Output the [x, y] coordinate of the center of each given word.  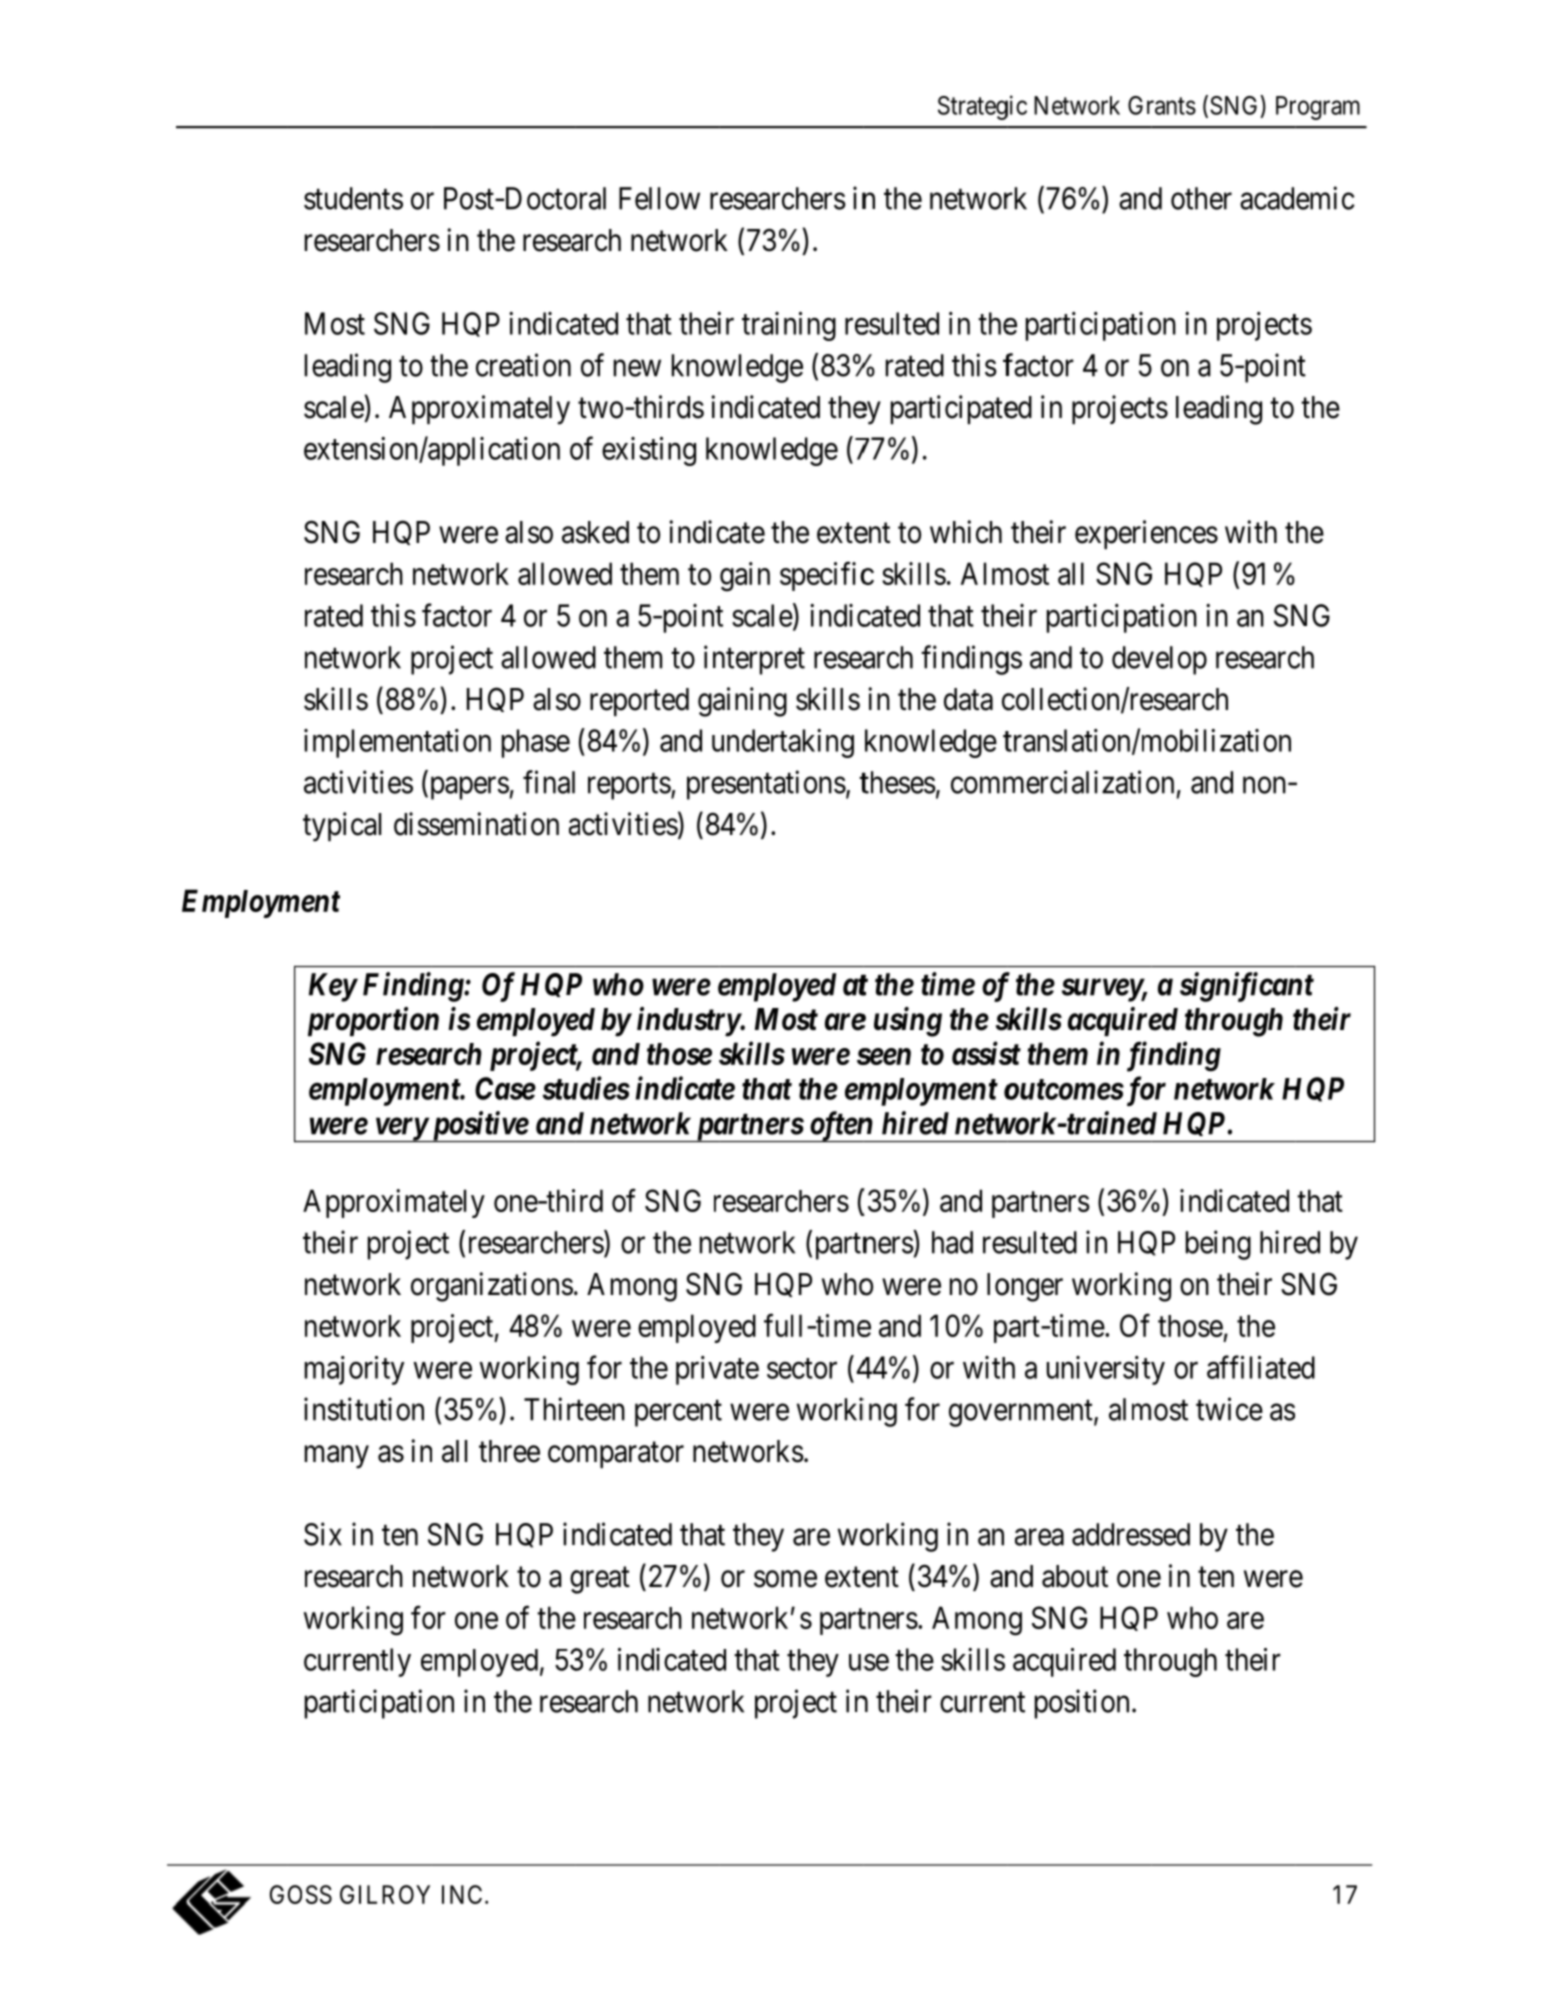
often [840, 1126]
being [1218, 1245]
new [637, 368]
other [1201, 198]
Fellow [659, 198]
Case [505, 1088]
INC [462, 1894]
